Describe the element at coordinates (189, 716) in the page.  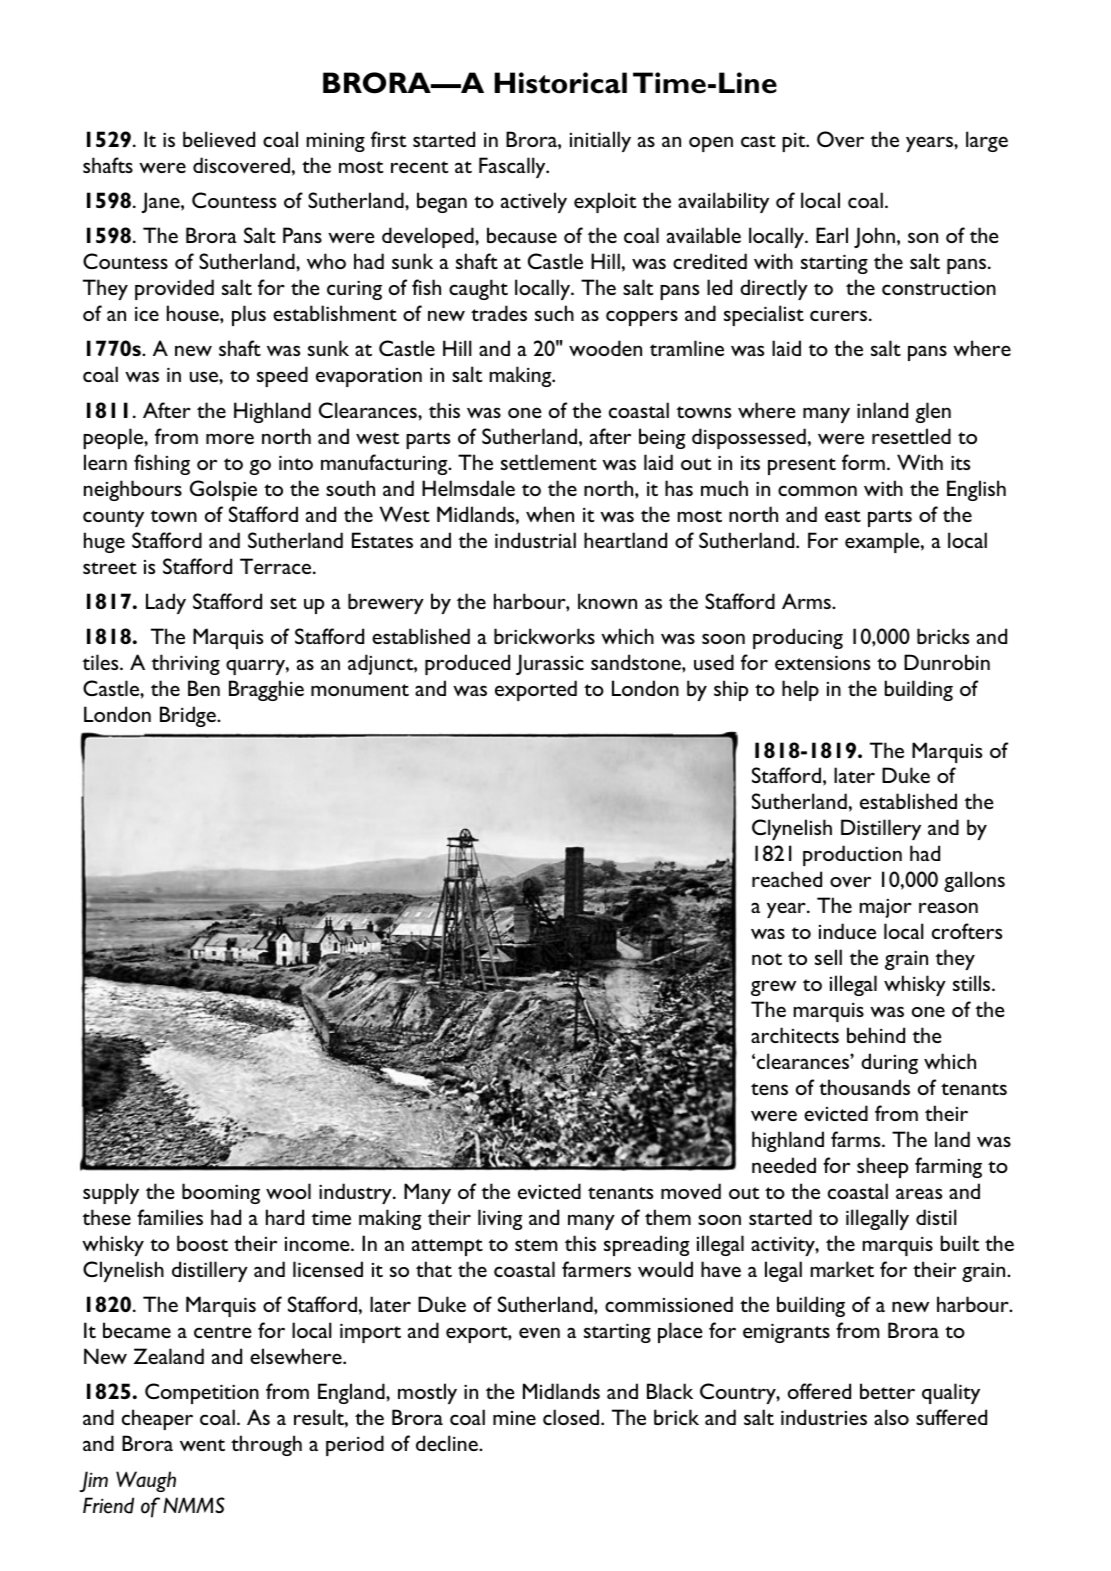
I see `Bridge` at that location.
